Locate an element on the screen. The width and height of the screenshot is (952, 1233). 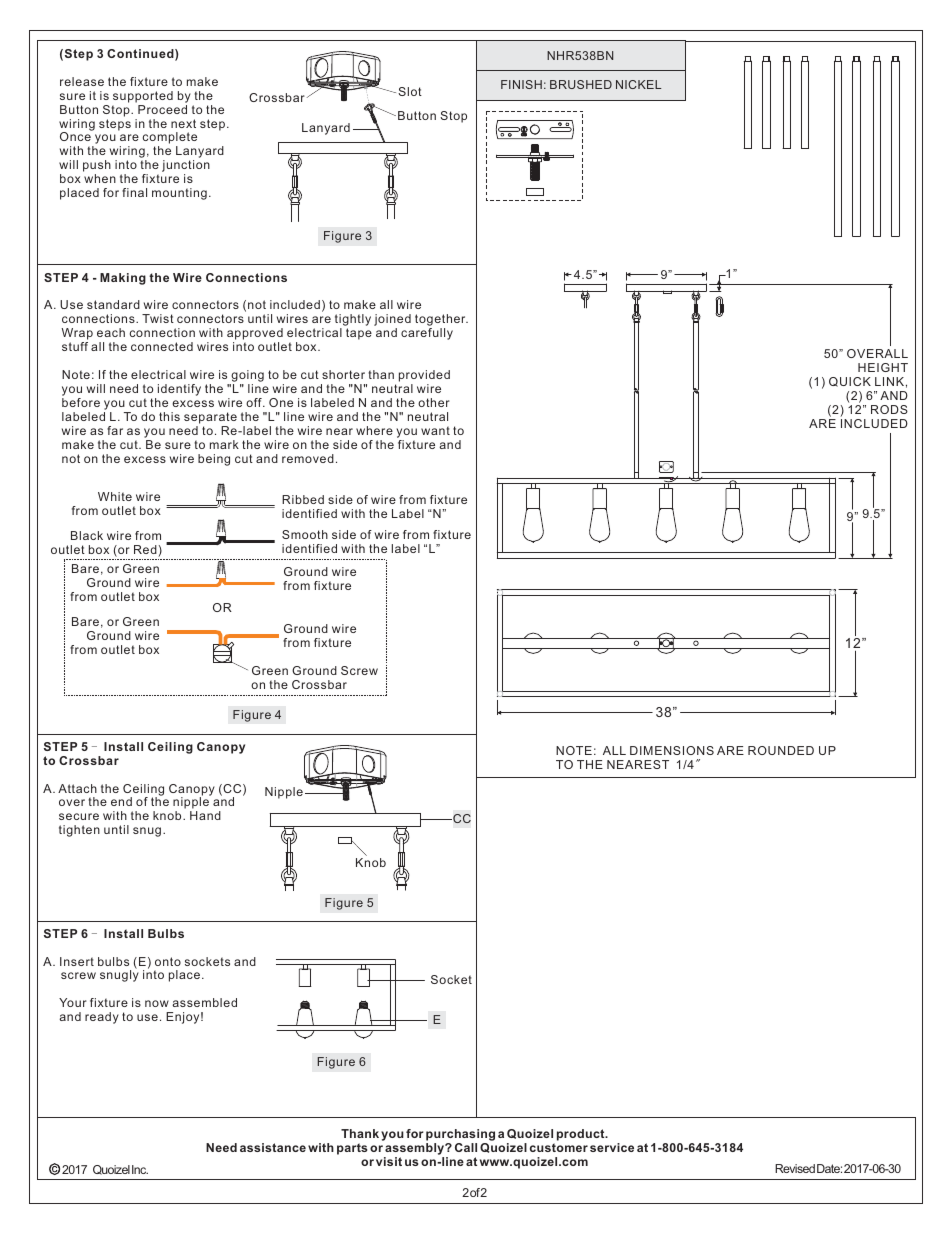
DIMENSIONS is located at coordinates (672, 750).
